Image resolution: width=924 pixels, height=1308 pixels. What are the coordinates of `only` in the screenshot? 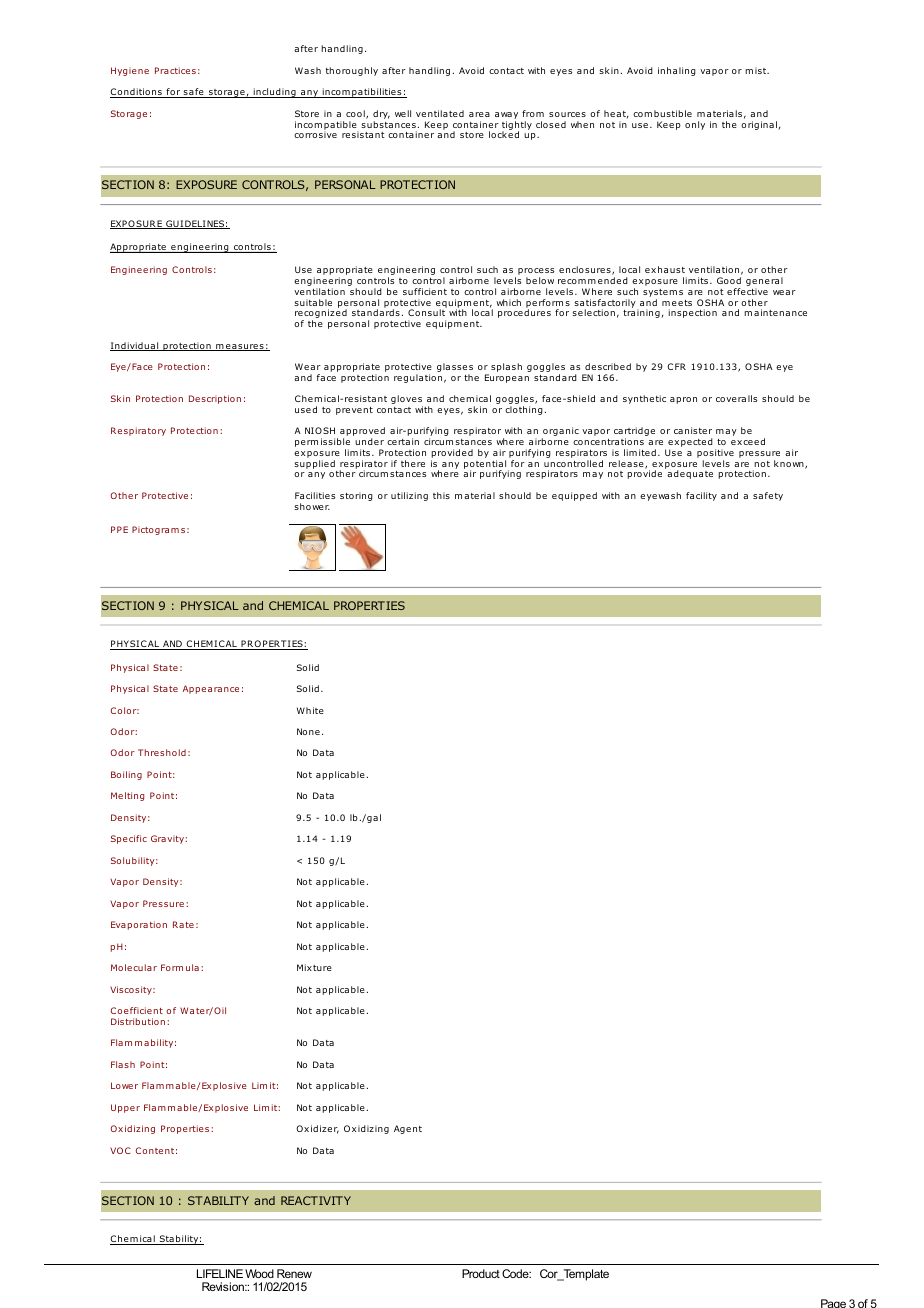 It's located at (695, 125).
